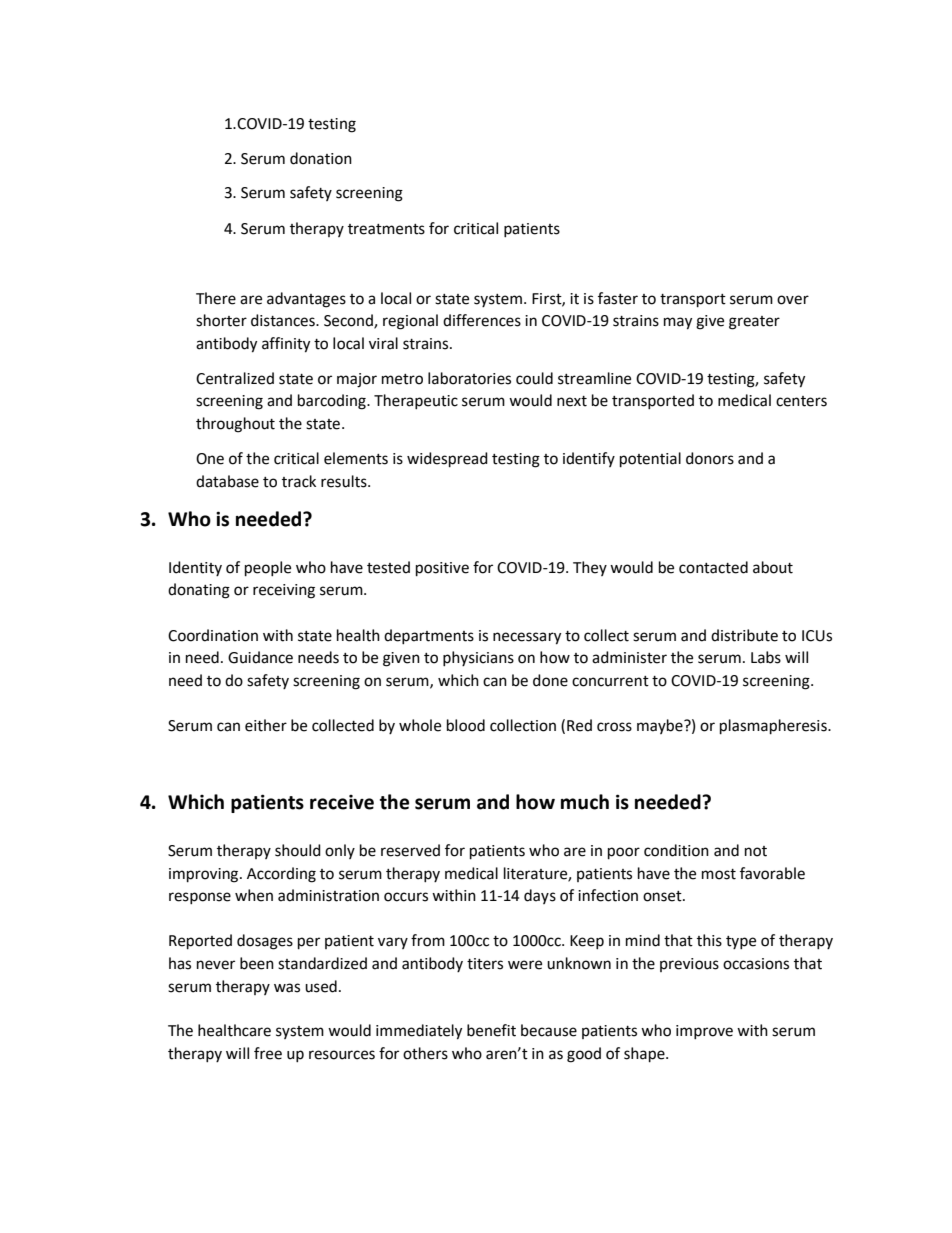 The width and height of the screenshot is (952, 1233). What do you see at coordinates (386, 229) in the screenshot?
I see `treatments` at bounding box center [386, 229].
